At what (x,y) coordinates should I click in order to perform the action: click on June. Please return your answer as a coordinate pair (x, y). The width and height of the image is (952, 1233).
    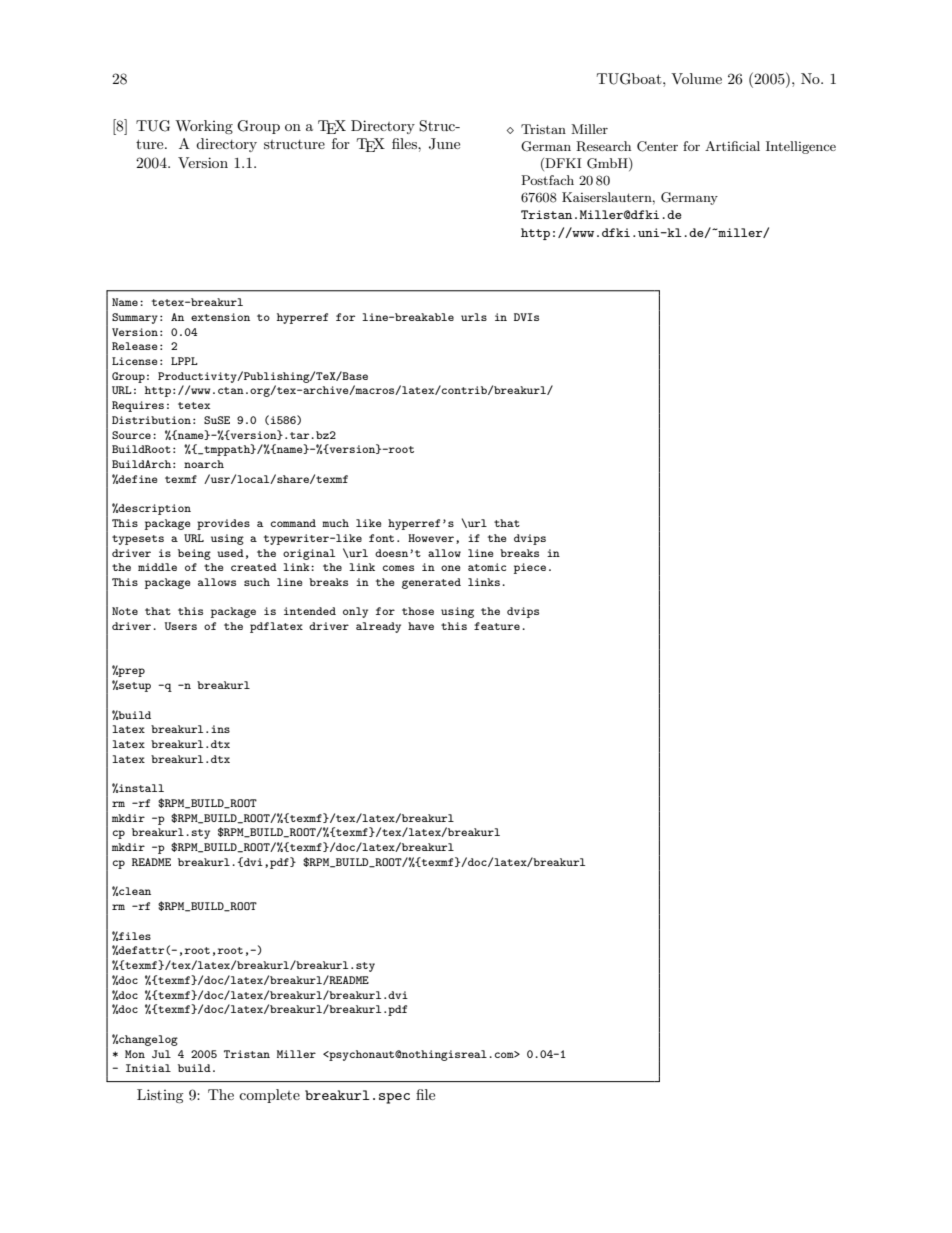
    Looking at the image, I should click on (444, 144).
